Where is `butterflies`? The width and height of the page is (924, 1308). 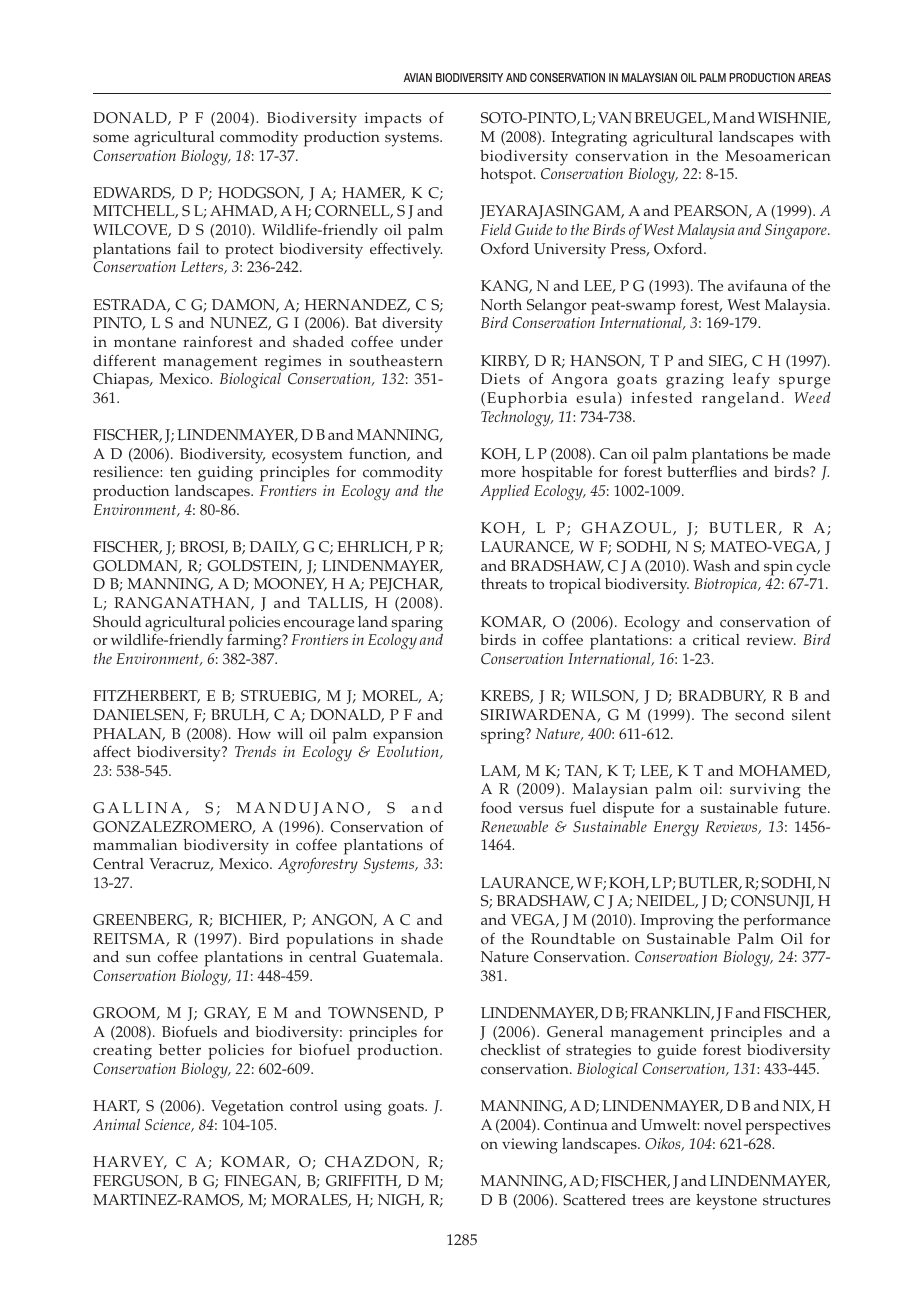 butterflies is located at coordinates (702, 471).
